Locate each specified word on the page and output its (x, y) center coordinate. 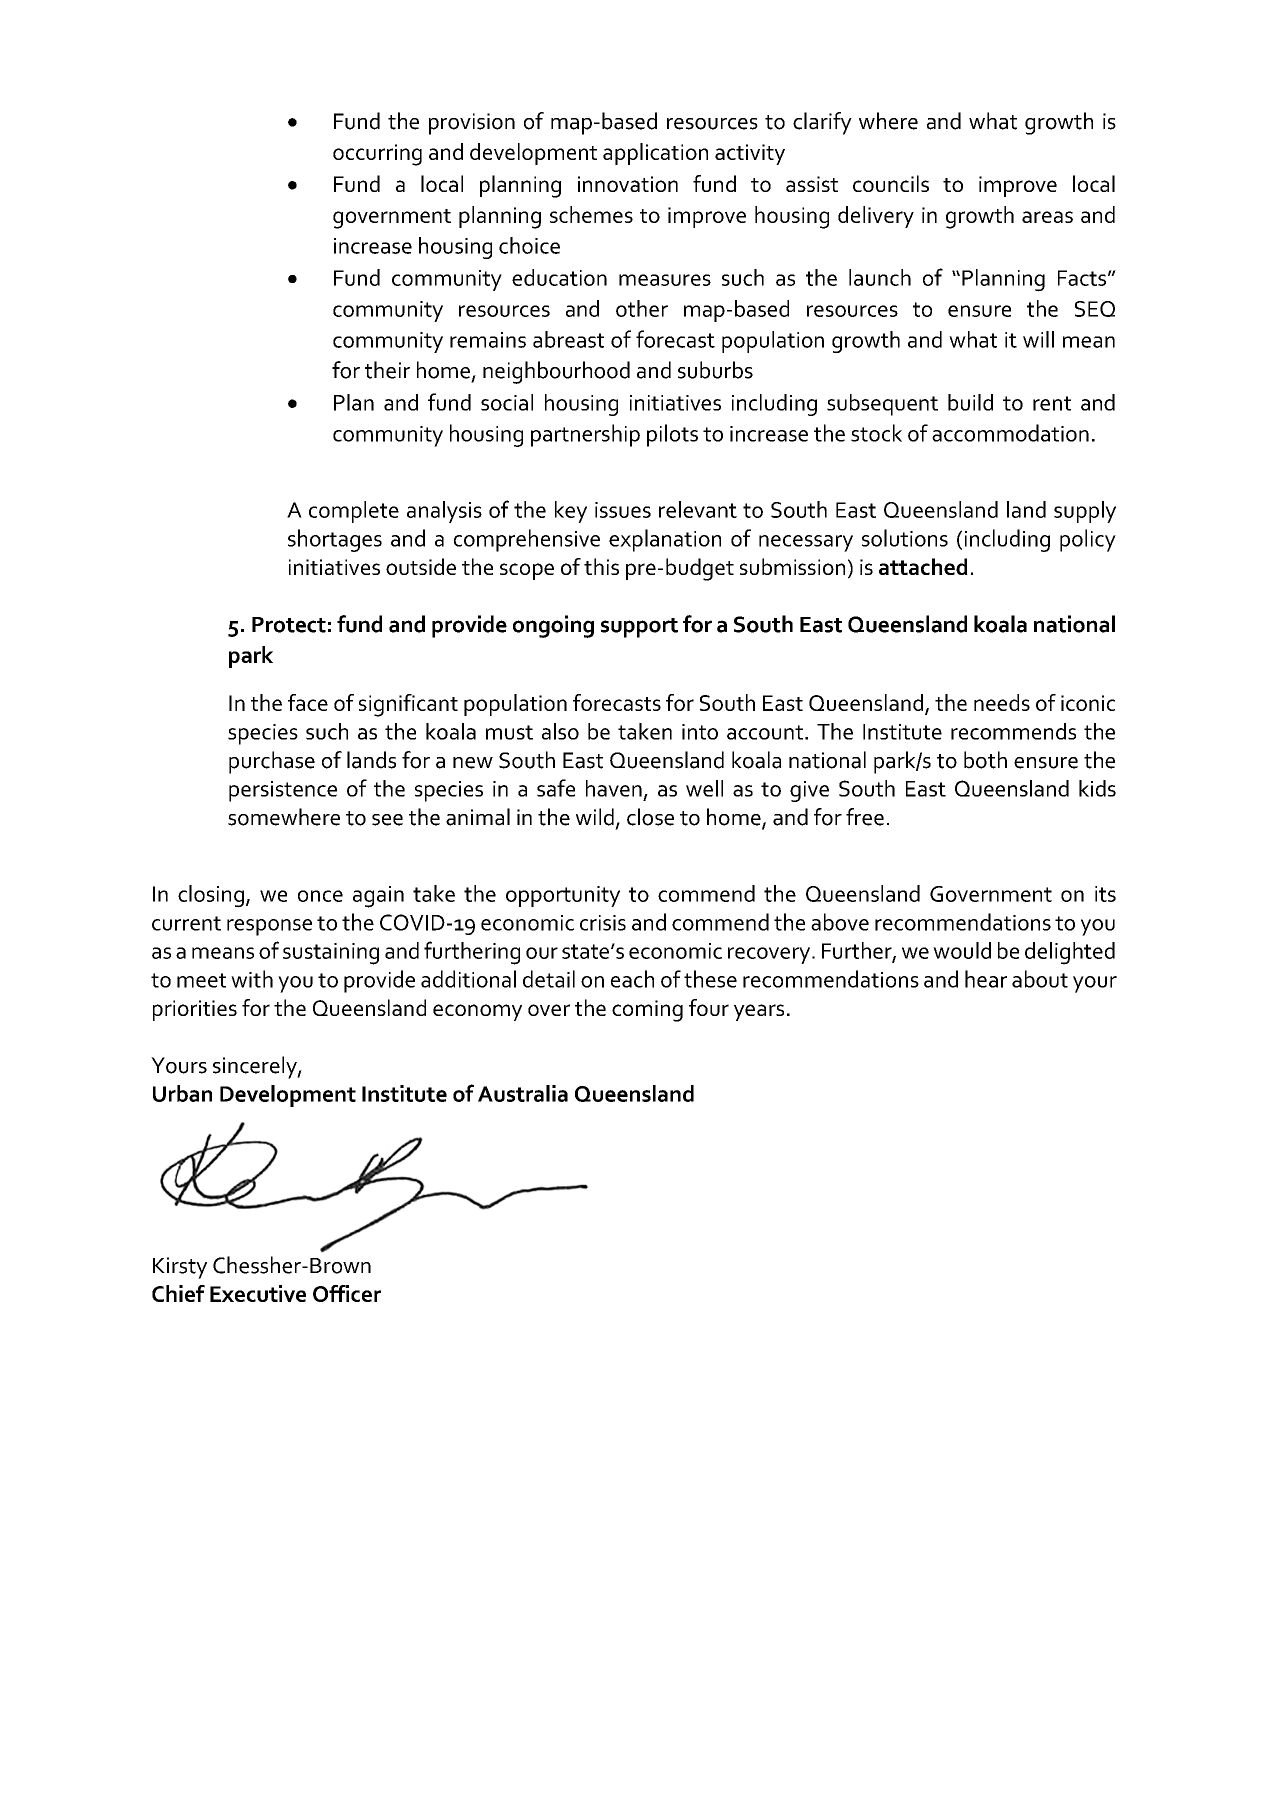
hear (986, 979)
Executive (258, 1293)
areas (1047, 217)
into (700, 732)
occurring (377, 155)
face (308, 702)
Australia (523, 1093)
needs (1002, 702)
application (655, 154)
